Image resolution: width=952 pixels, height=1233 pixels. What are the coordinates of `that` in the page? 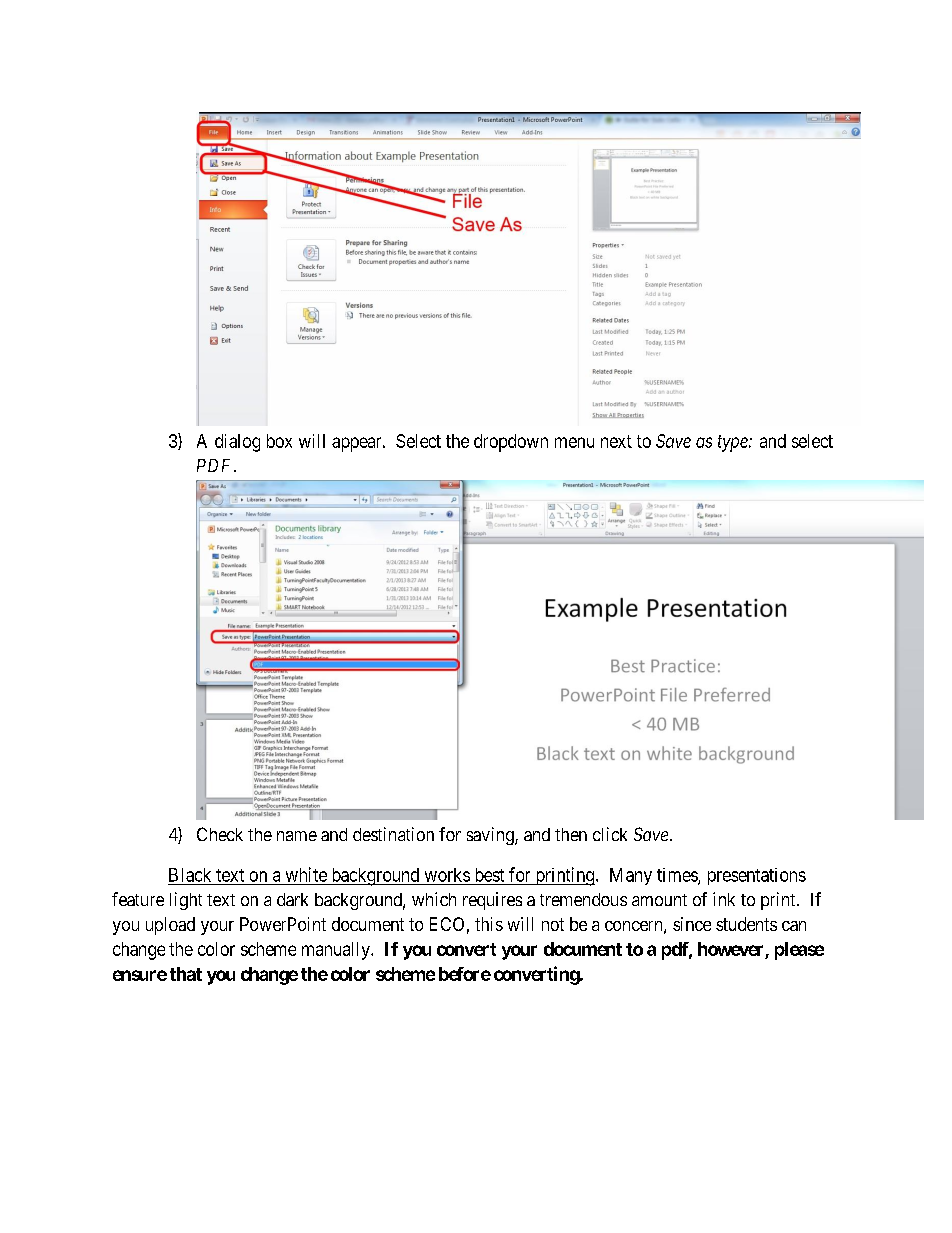 It's located at (186, 974).
